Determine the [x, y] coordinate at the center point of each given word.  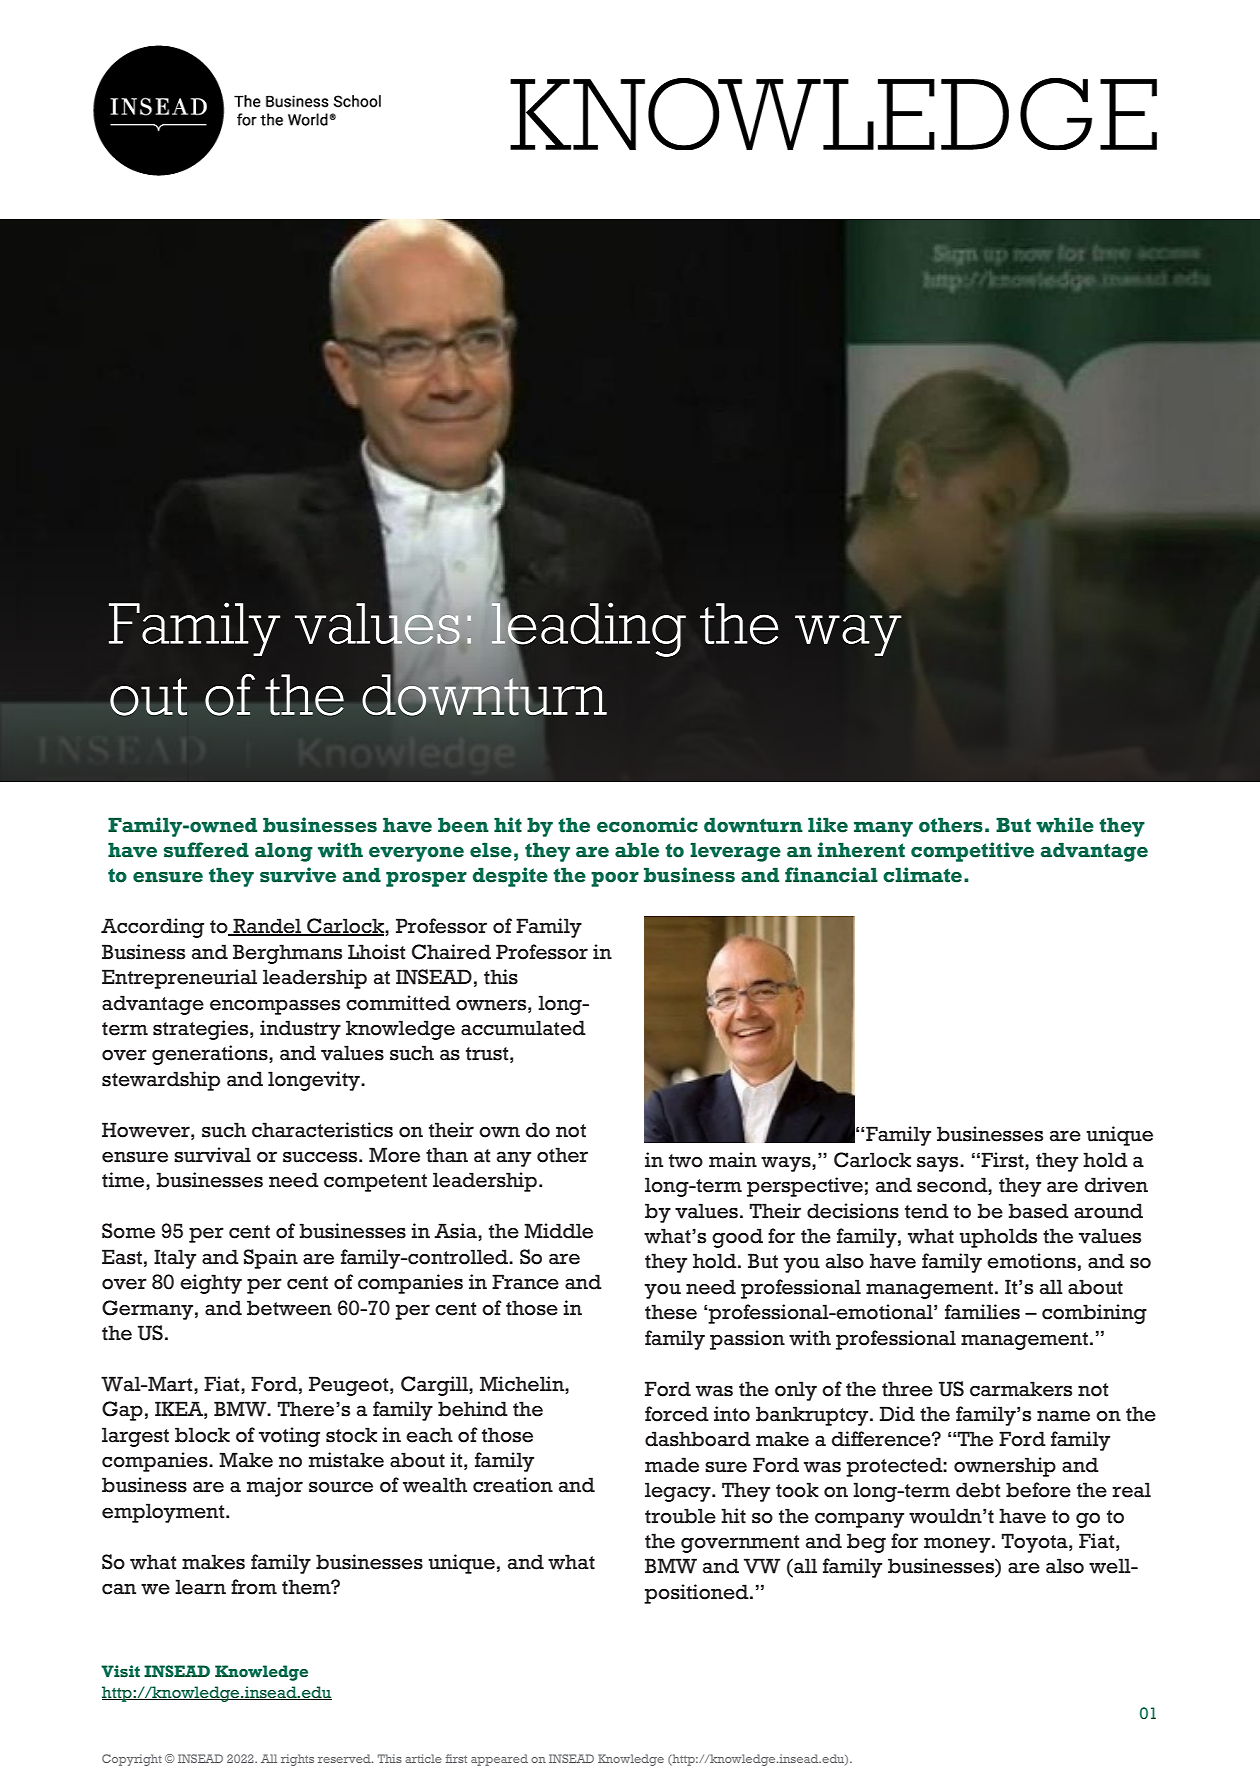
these [671, 1312]
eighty [211, 1284]
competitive [972, 852]
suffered [206, 850]
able [637, 850]
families [982, 1312]
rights [297, 1760]
